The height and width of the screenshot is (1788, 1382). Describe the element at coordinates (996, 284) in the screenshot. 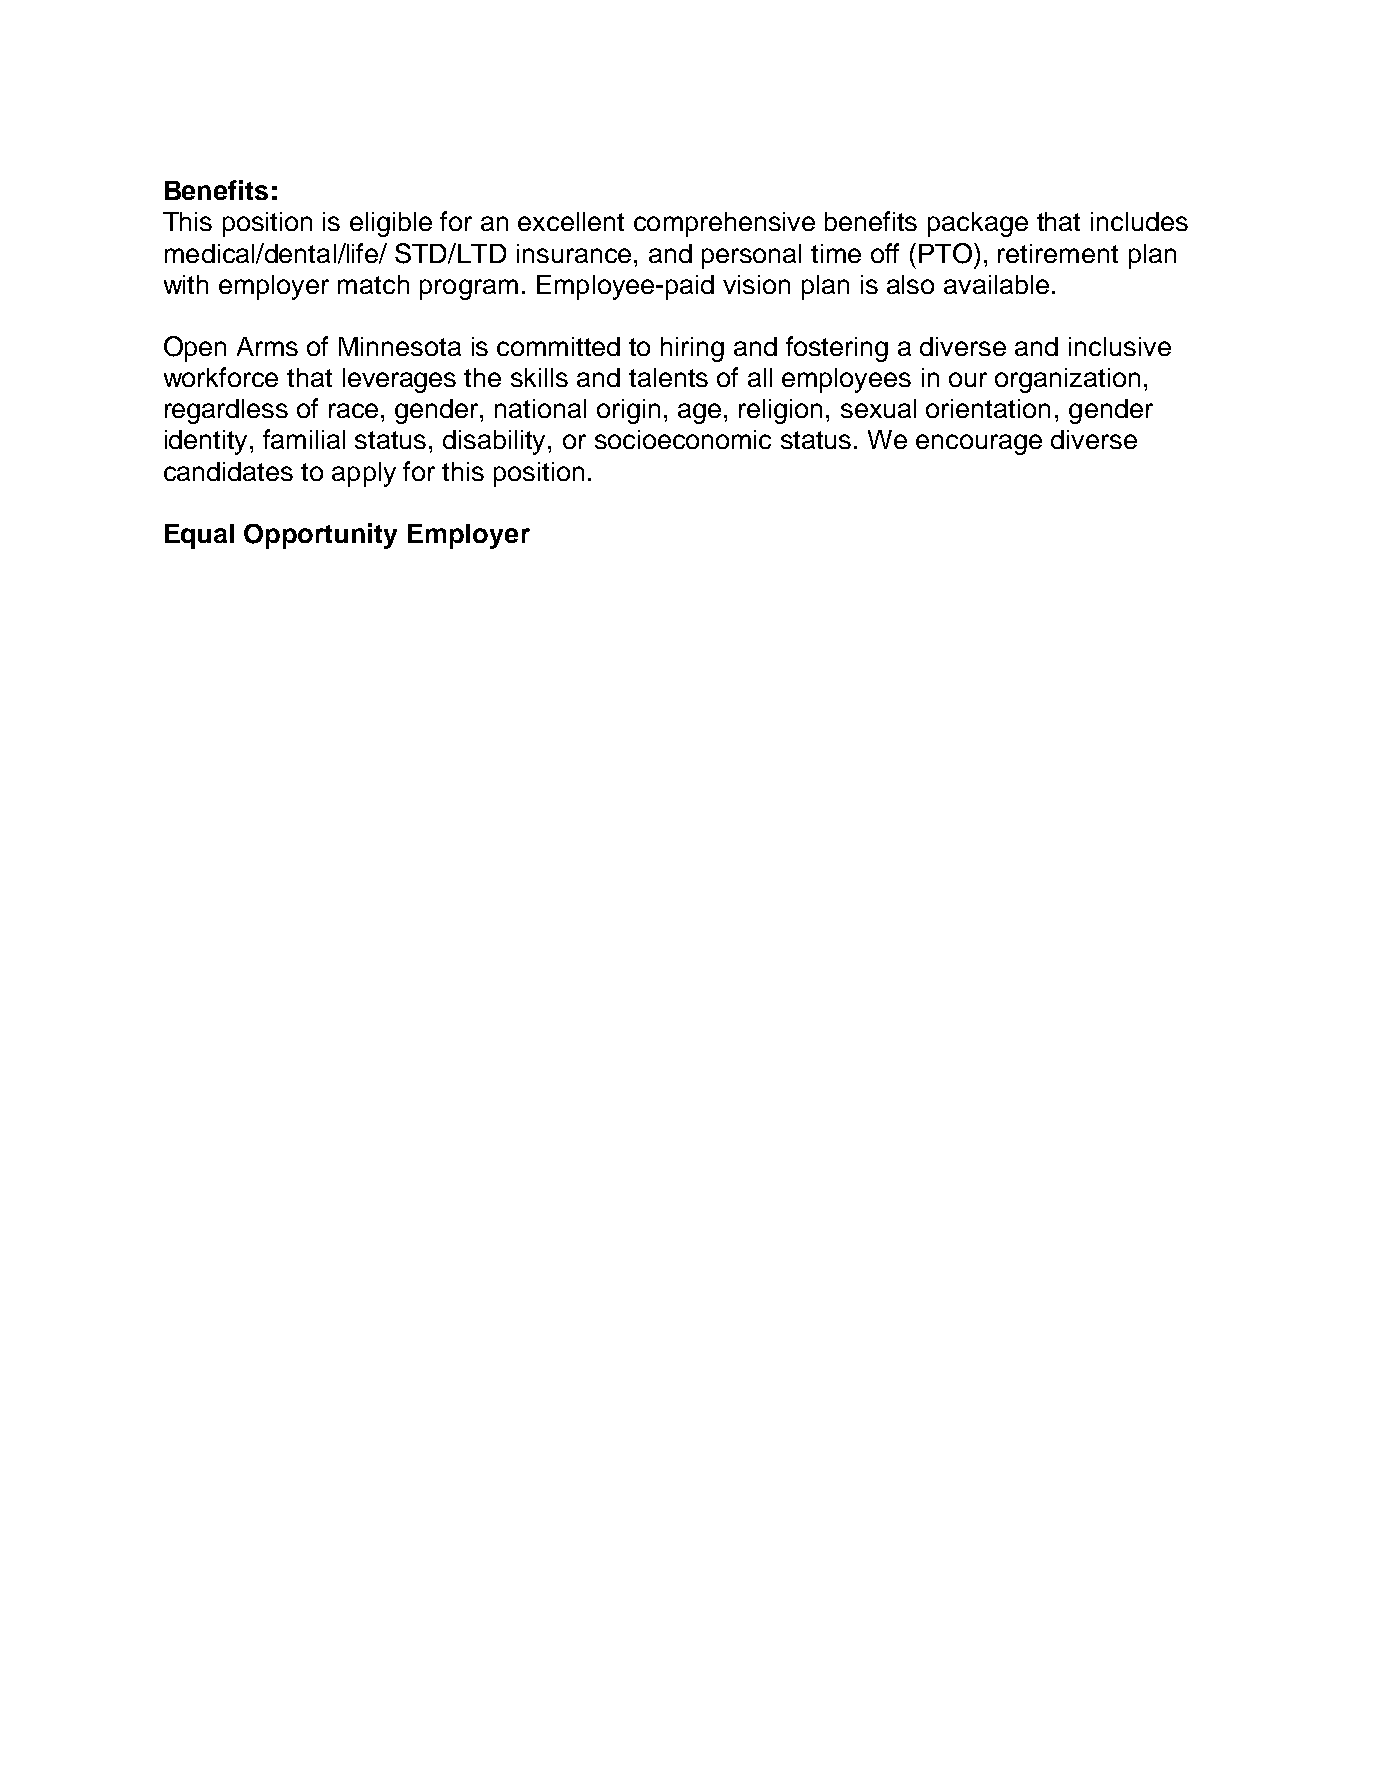

I see `available` at that location.
